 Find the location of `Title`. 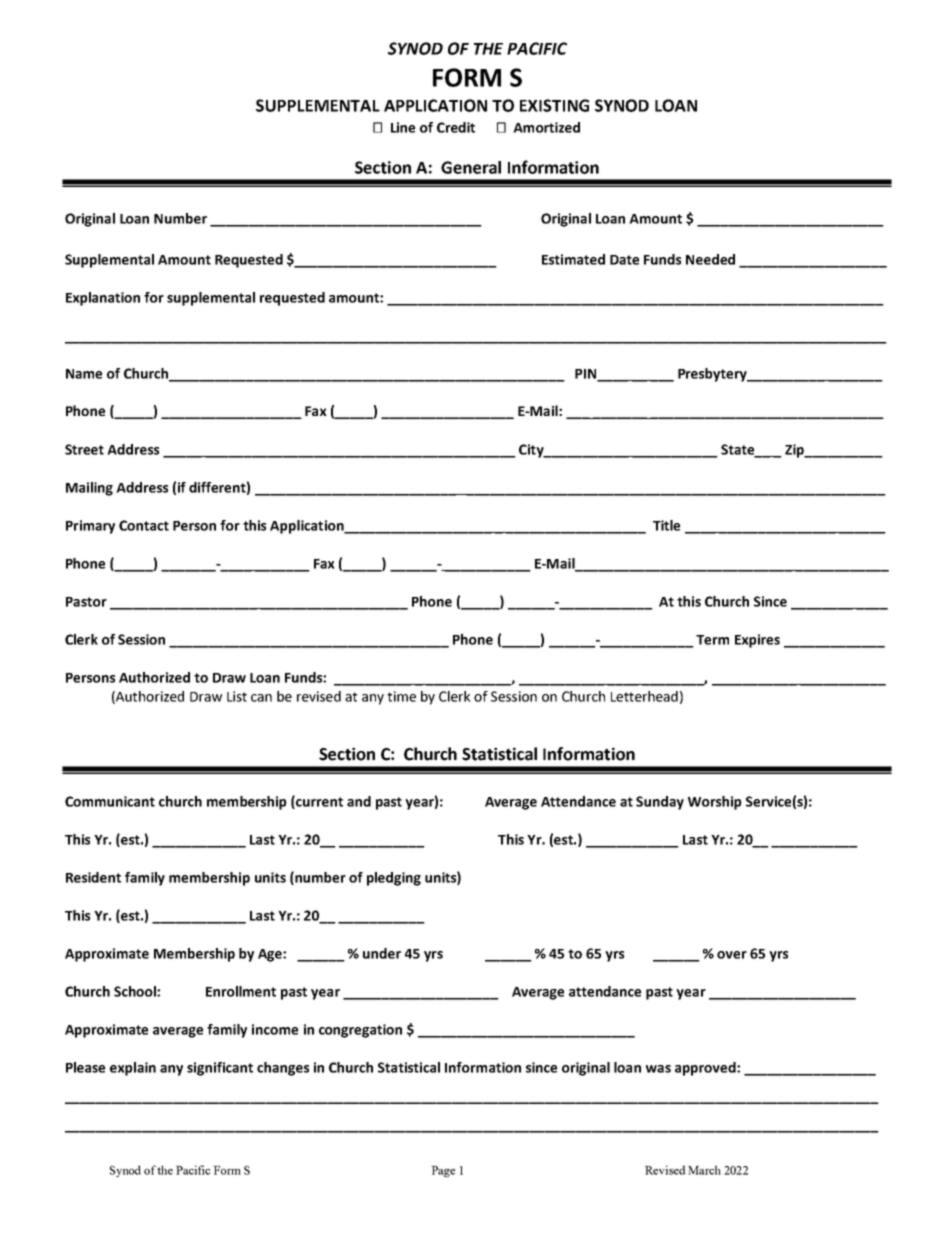

Title is located at coordinates (666, 525).
